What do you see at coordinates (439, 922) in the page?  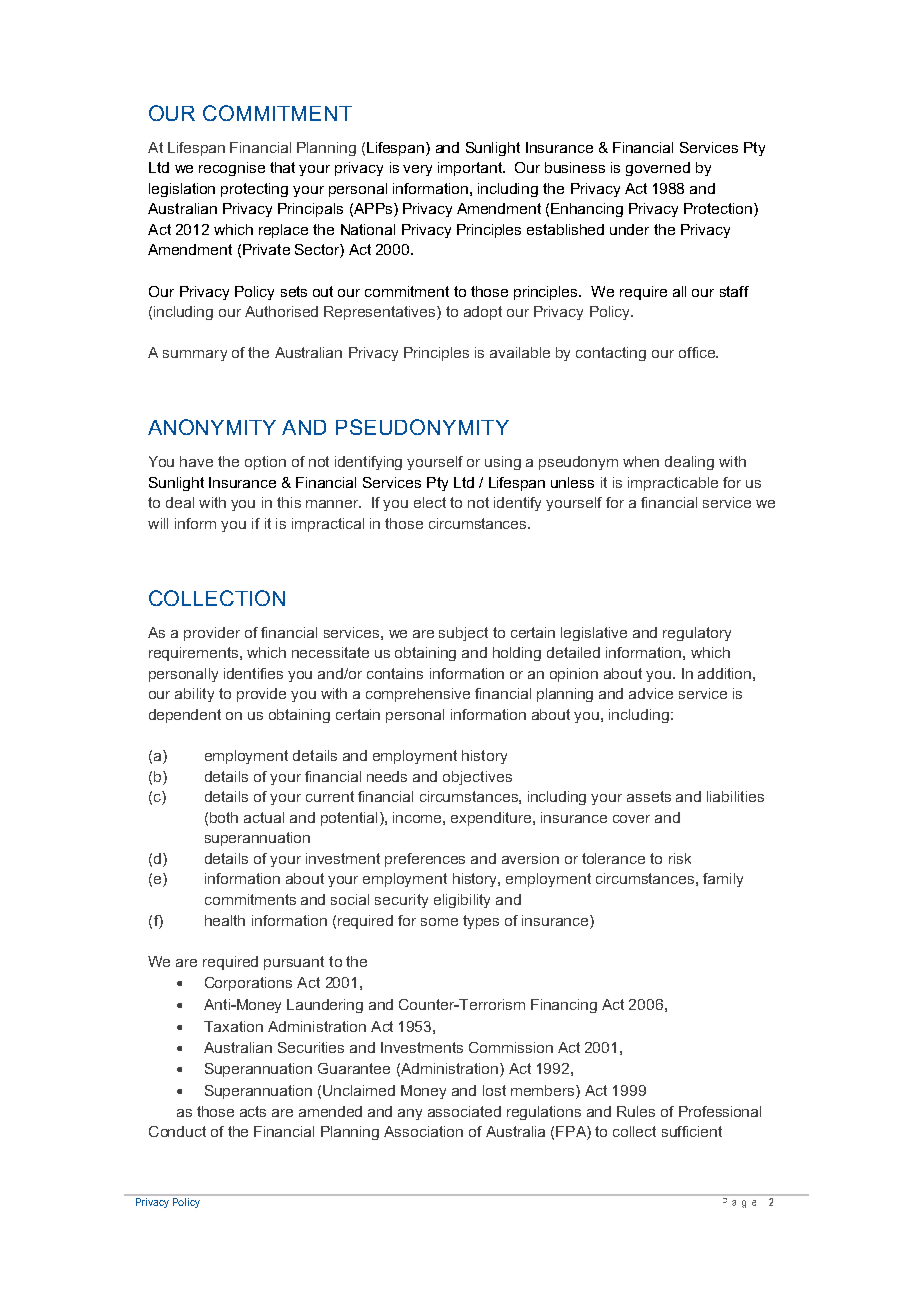 I see `some` at bounding box center [439, 922].
